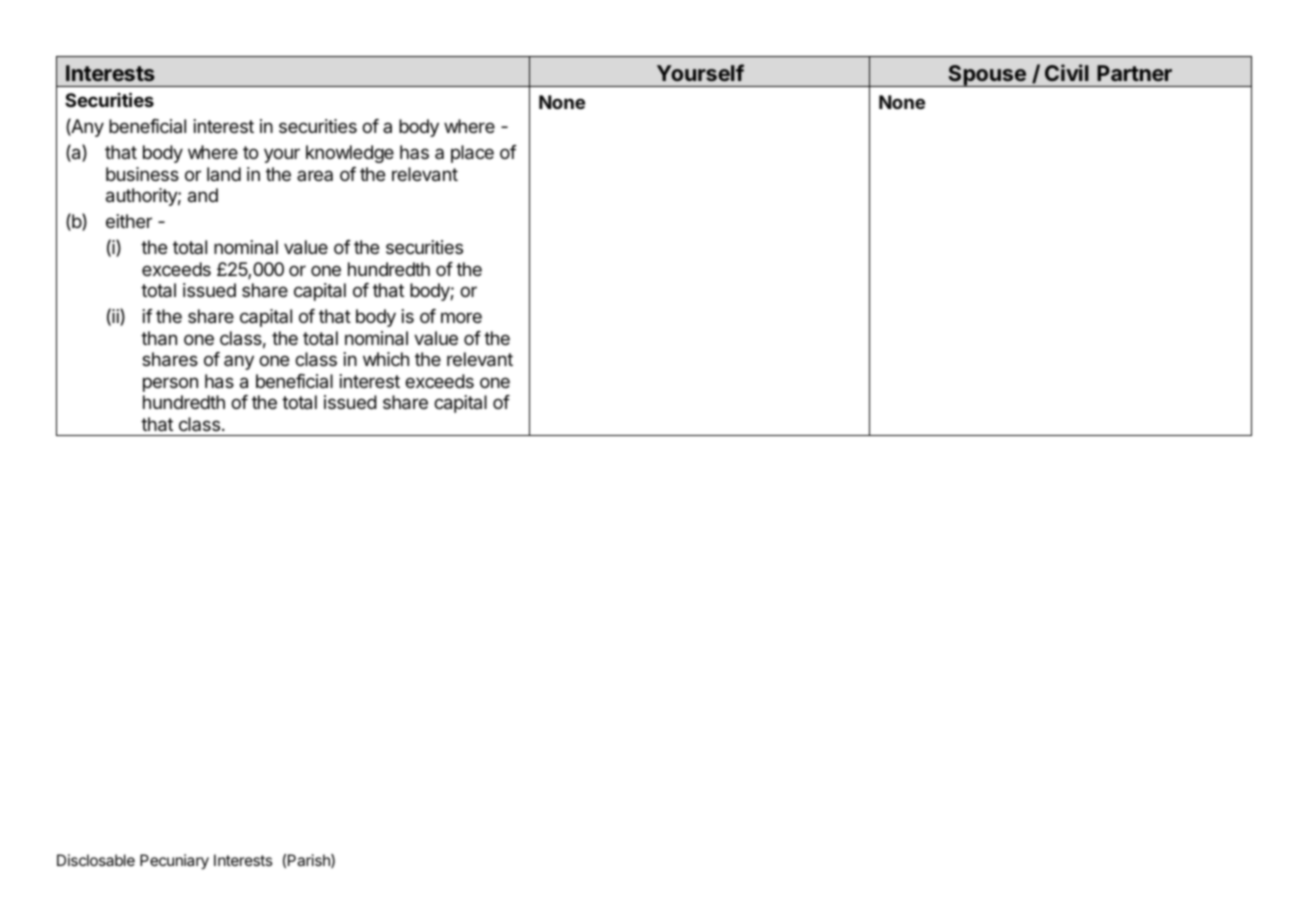 The image size is (1307, 924). What do you see at coordinates (386, 359) in the image?
I see `which` at bounding box center [386, 359].
